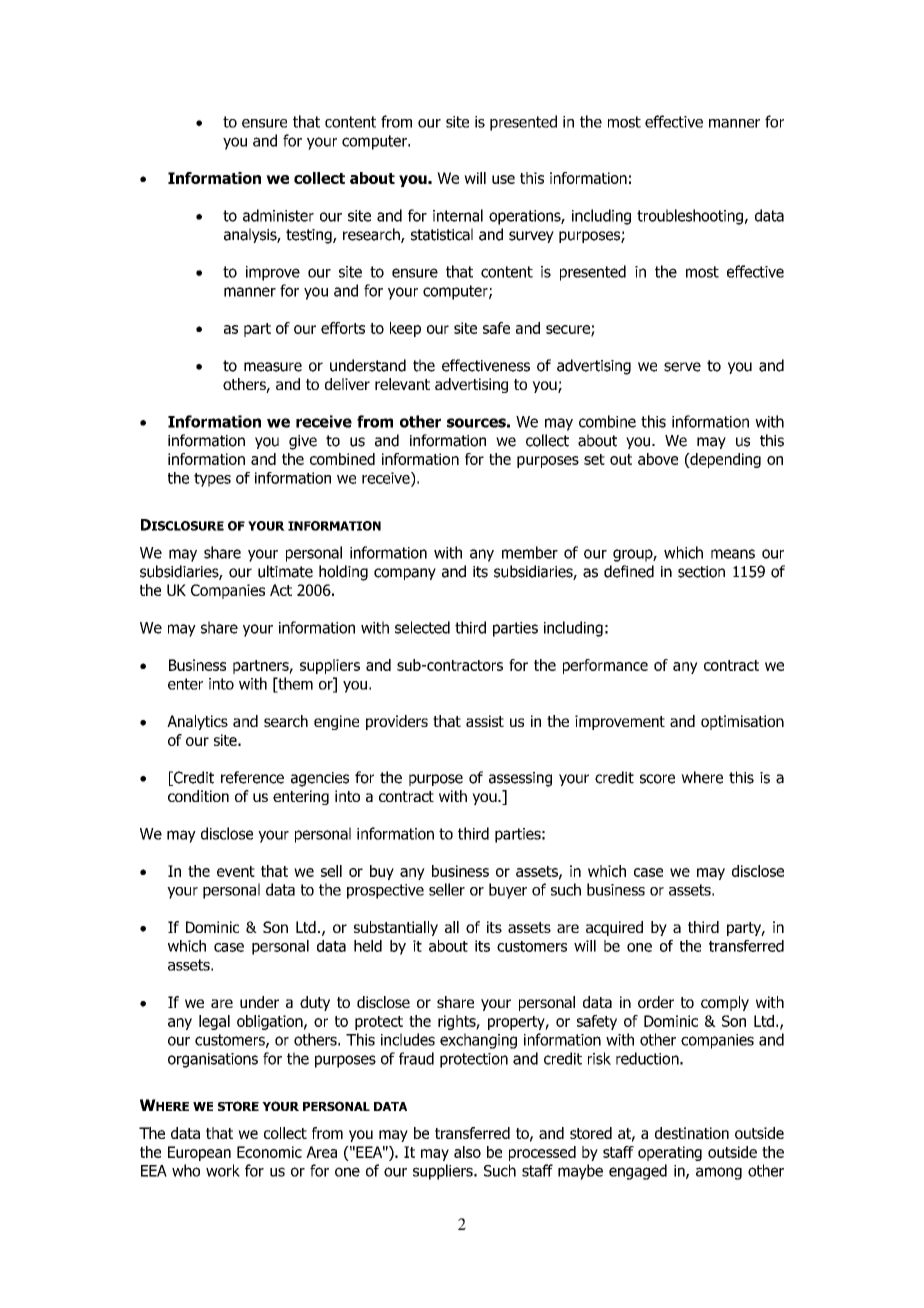  Describe the element at coordinates (278, 215) in the image. I see `administer` at that location.
